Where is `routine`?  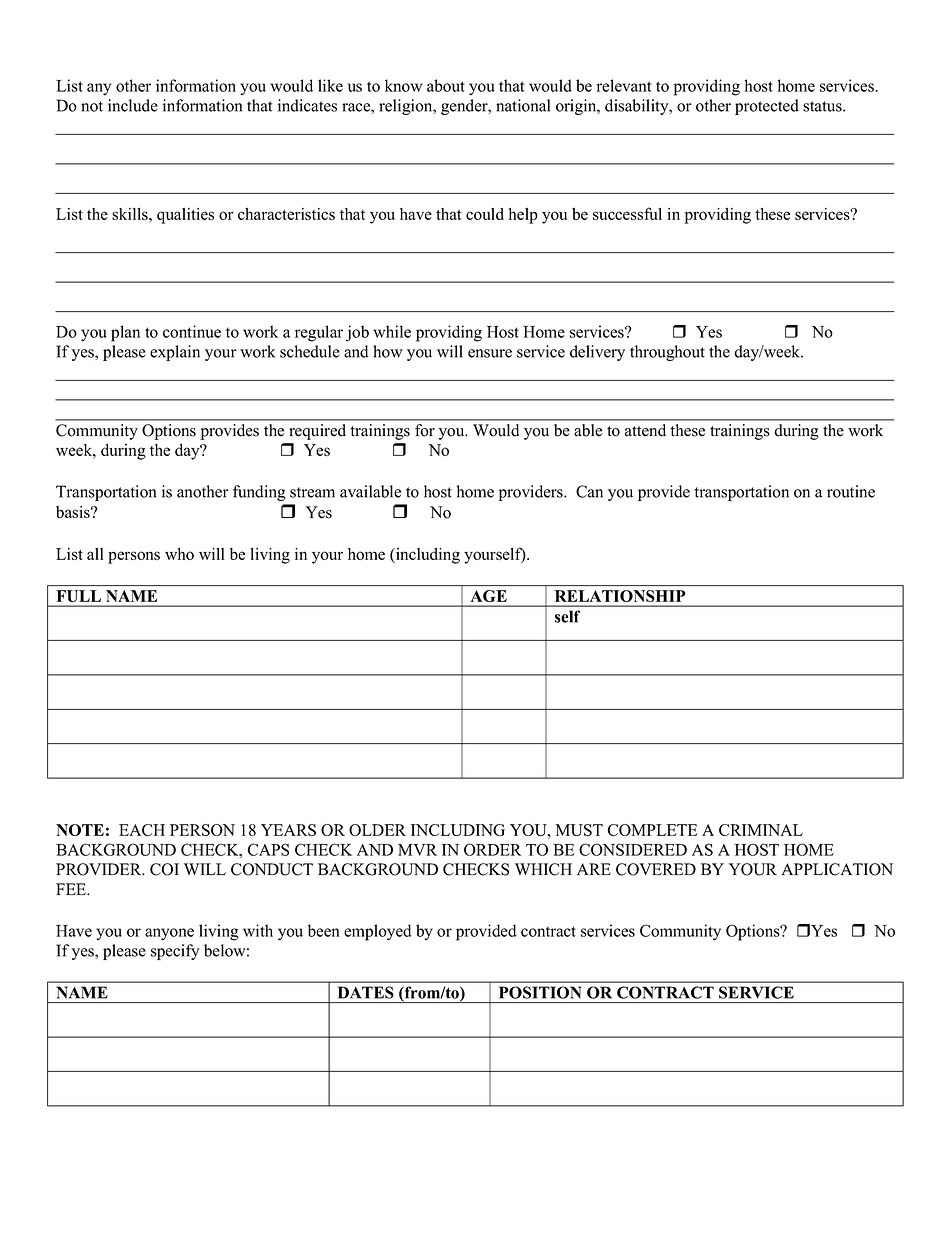 routine is located at coordinates (851, 491).
